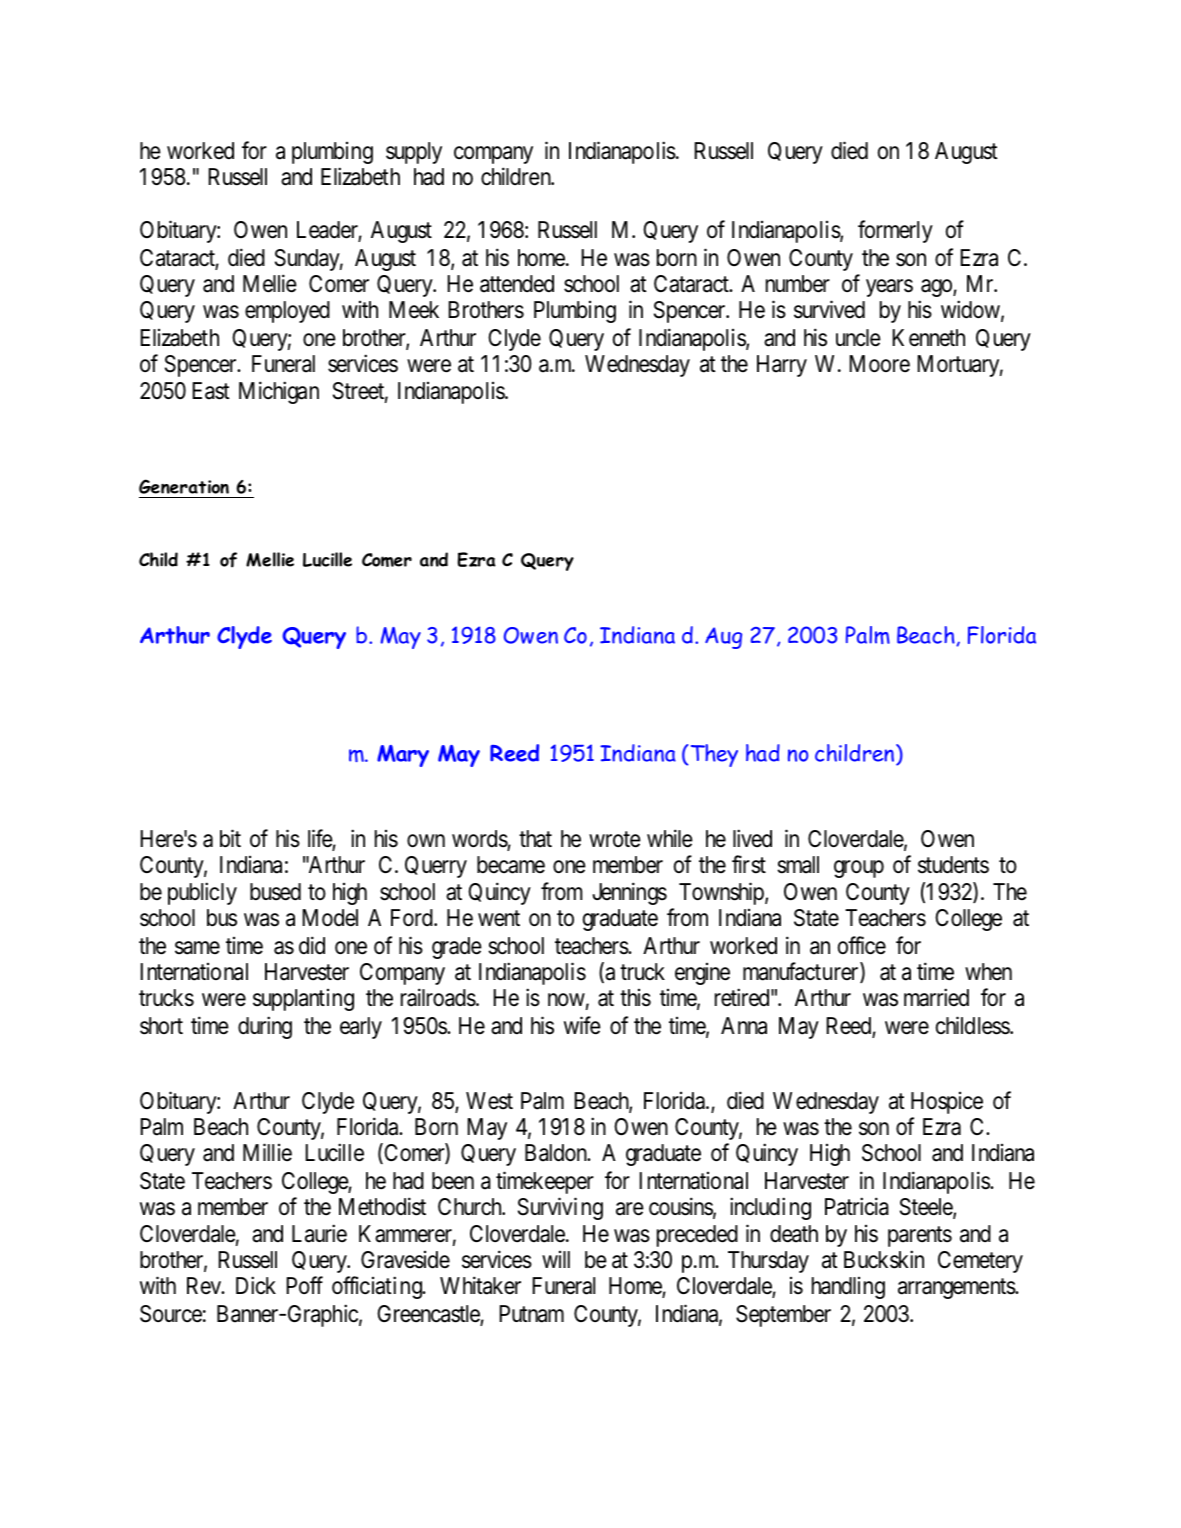 The width and height of the page is (1181, 1528). What do you see at coordinates (312, 945) in the page?
I see `did` at bounding box center [312, 945].
